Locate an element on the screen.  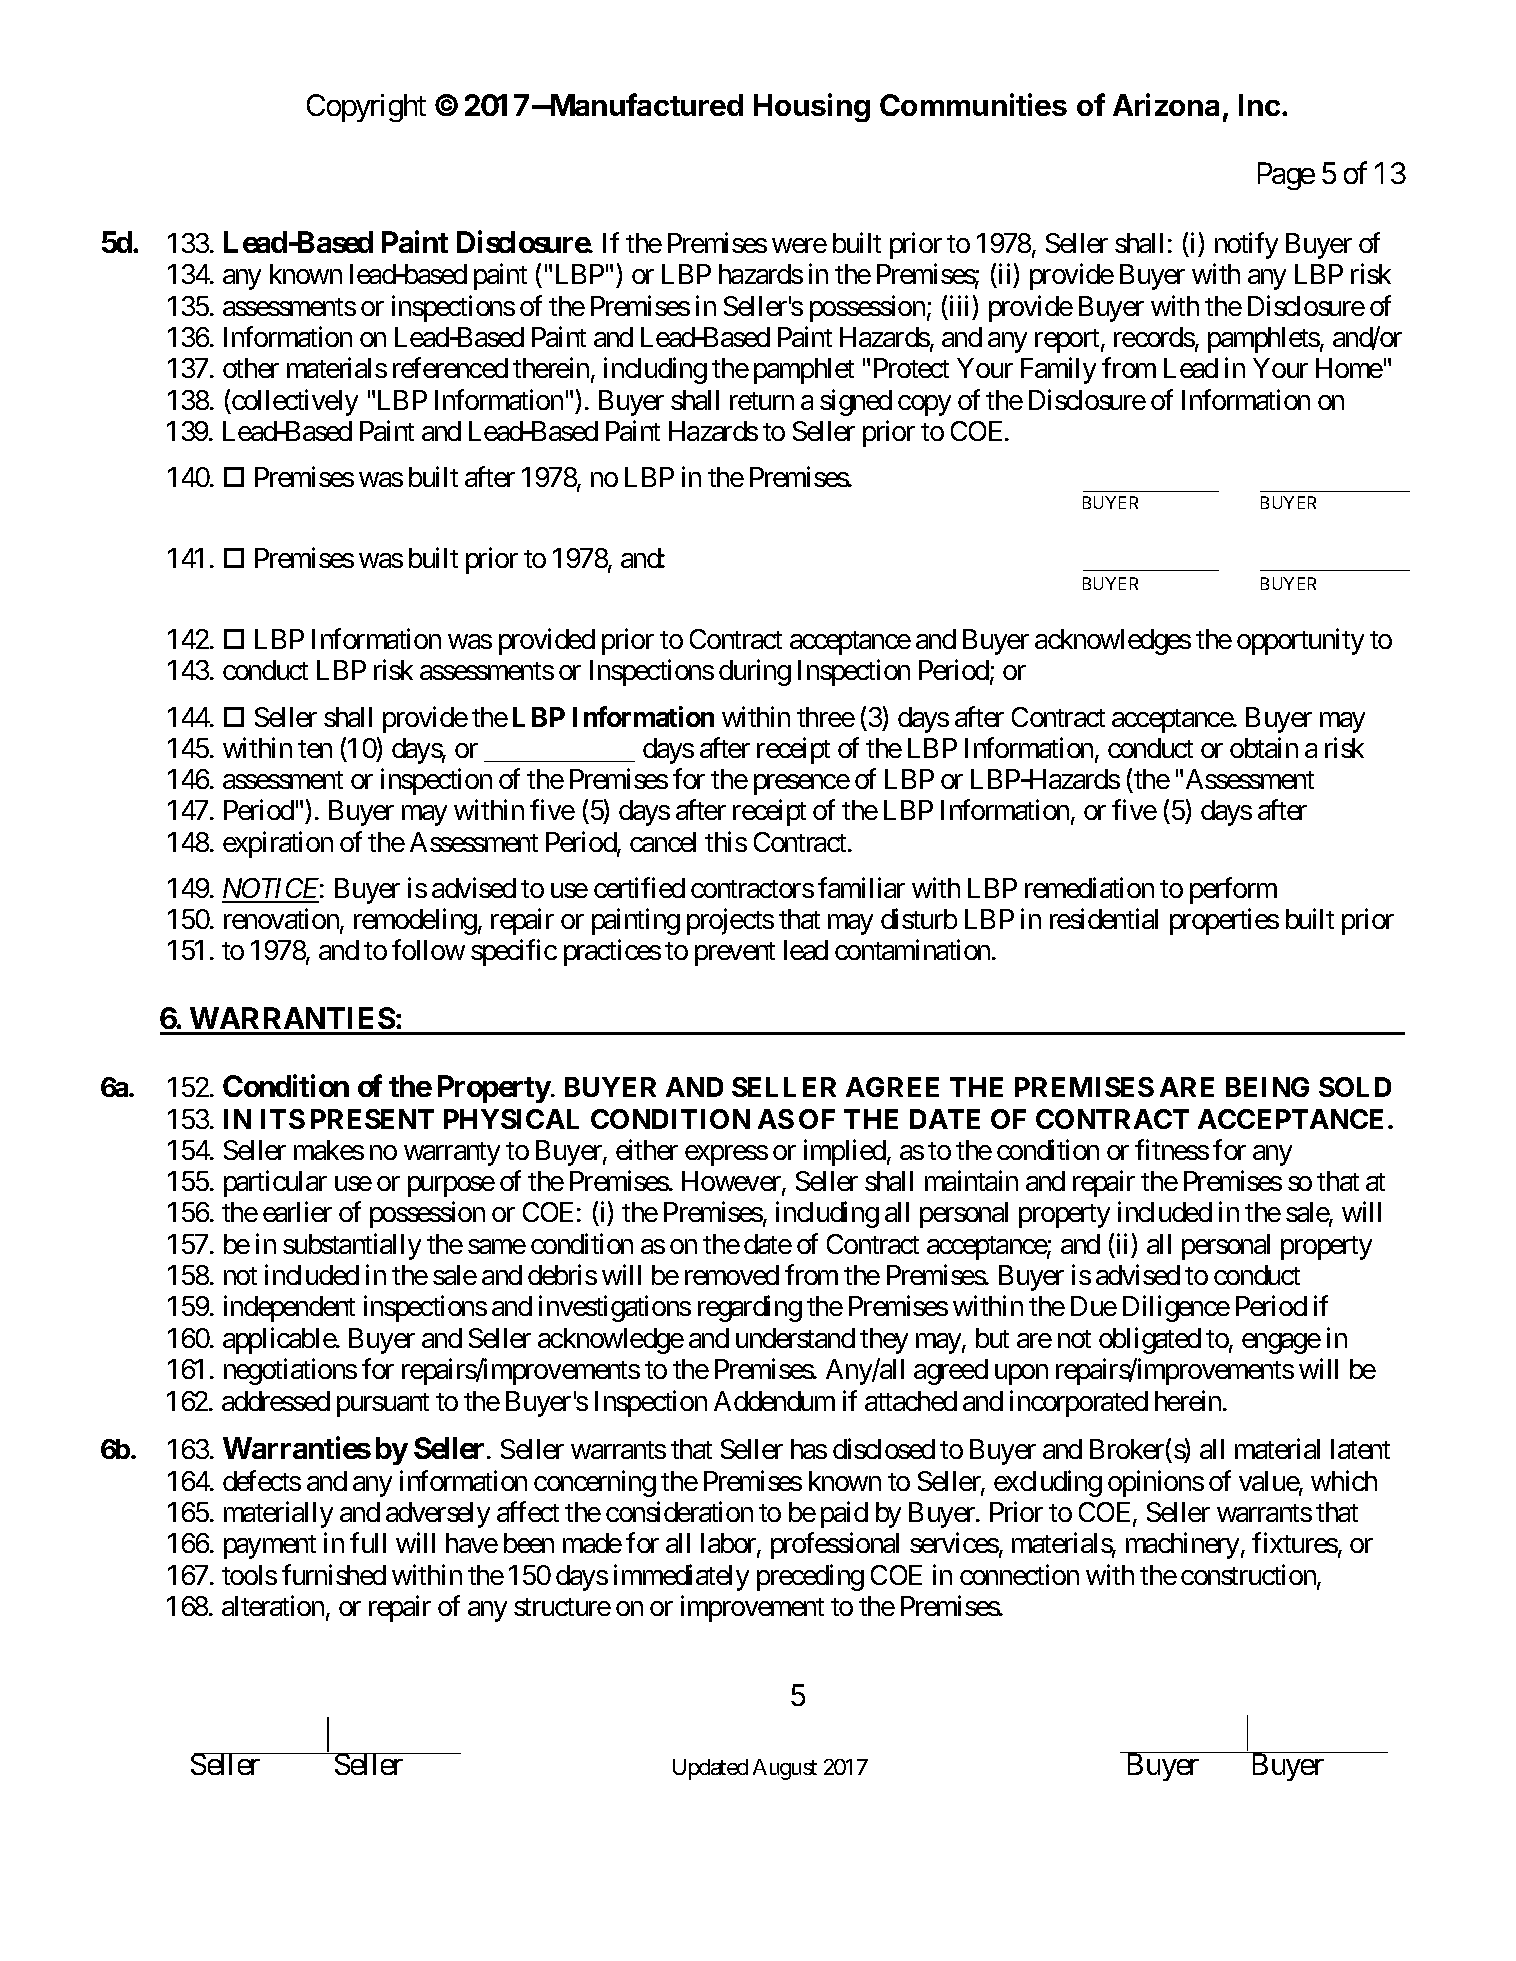
perform is located at coordinates (1233, 890).
